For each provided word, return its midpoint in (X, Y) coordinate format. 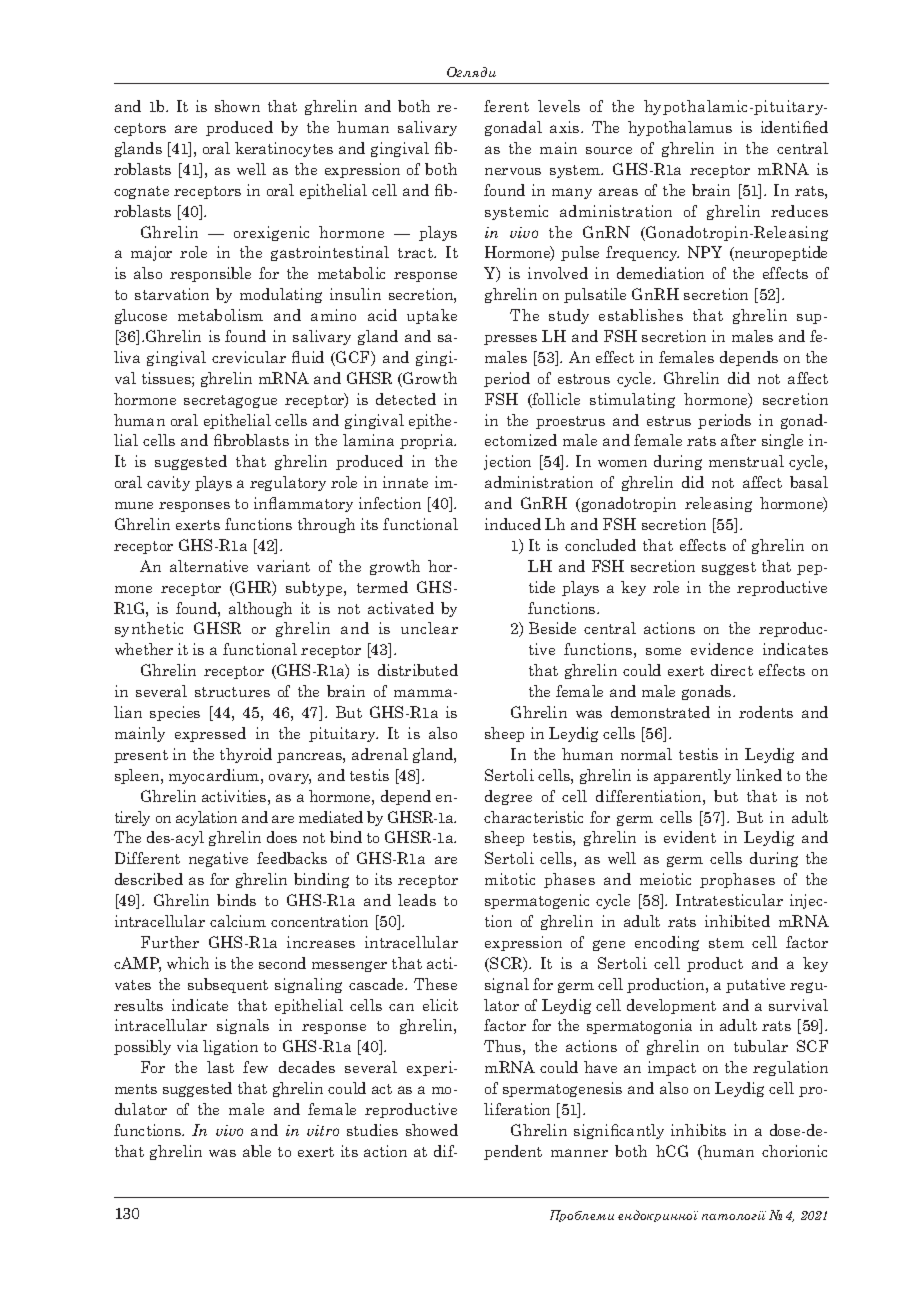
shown (237, 106)
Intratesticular (729, 900)
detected (406, 399)
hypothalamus (680, 128)
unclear (429, 628)
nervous (513, 171)
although (260, 609)
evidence (722, 649)
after (738, 440)
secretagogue (230, 401)
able (257, 1151)
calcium (238, 921)
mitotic (510, 879)
